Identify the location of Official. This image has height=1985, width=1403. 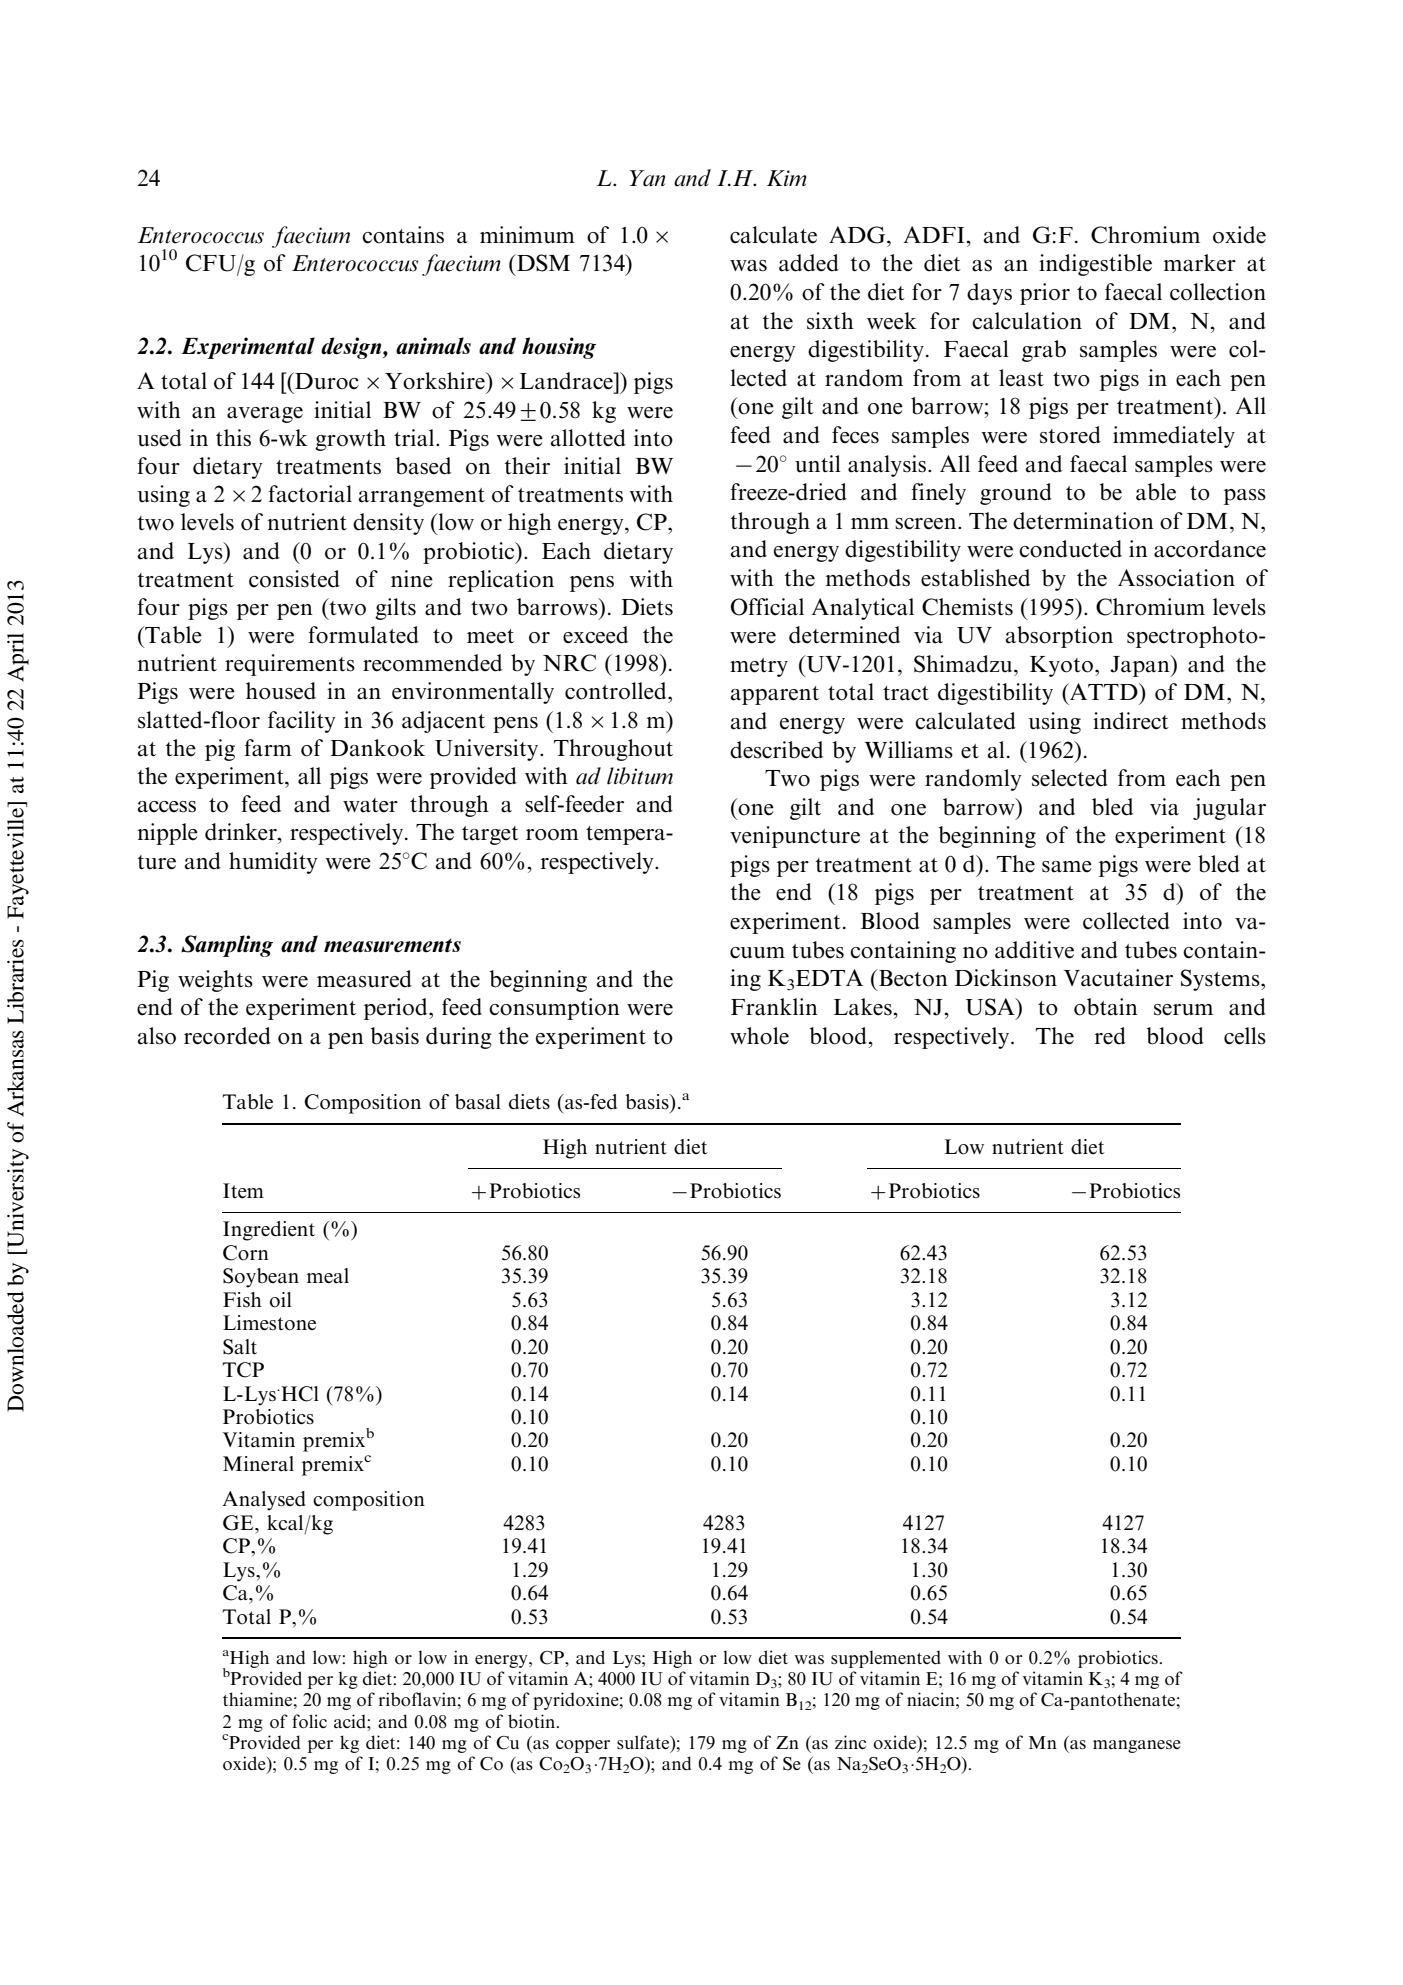
(767, 607).
